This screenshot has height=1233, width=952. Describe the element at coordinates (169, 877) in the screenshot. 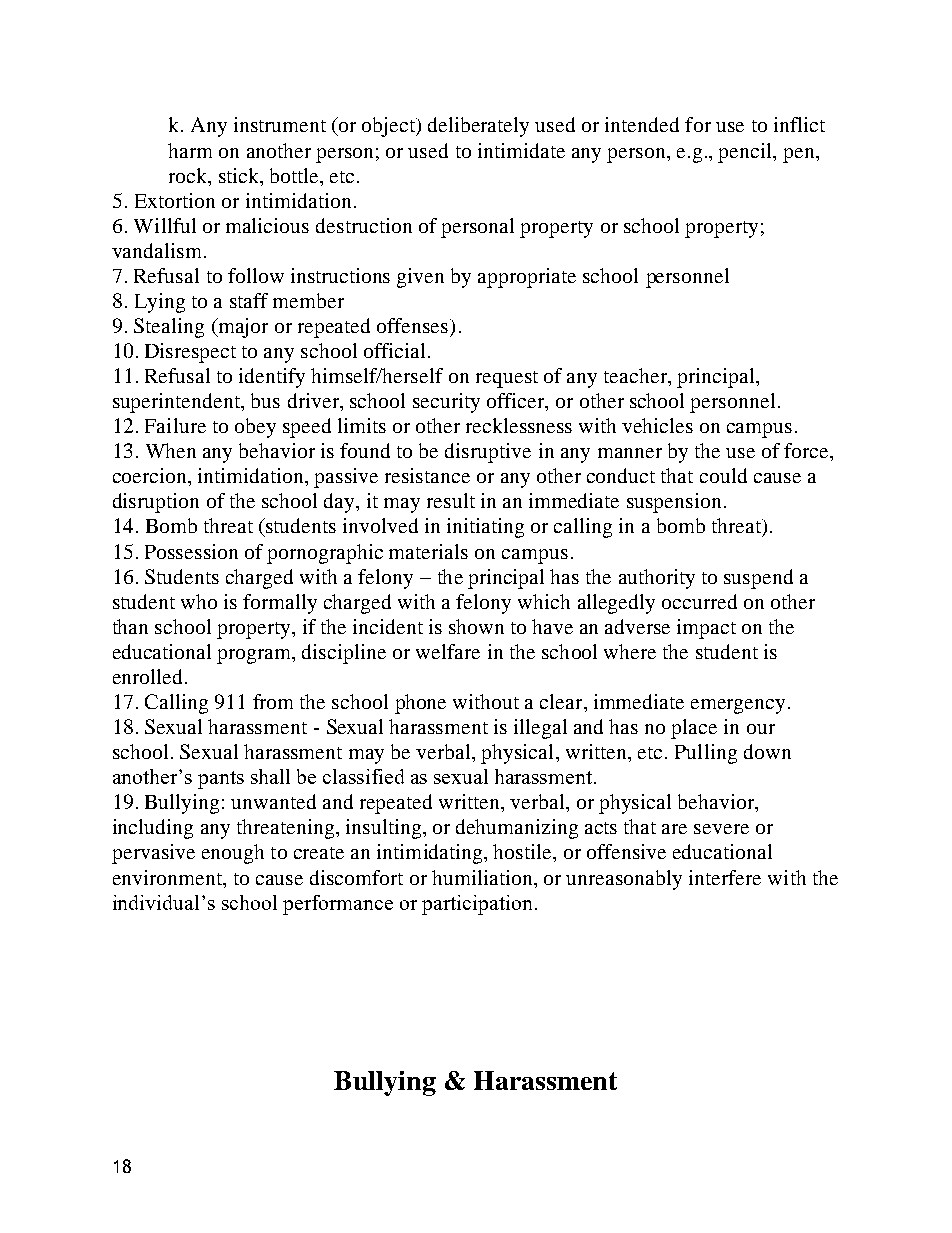

I see `environment` at that location.
